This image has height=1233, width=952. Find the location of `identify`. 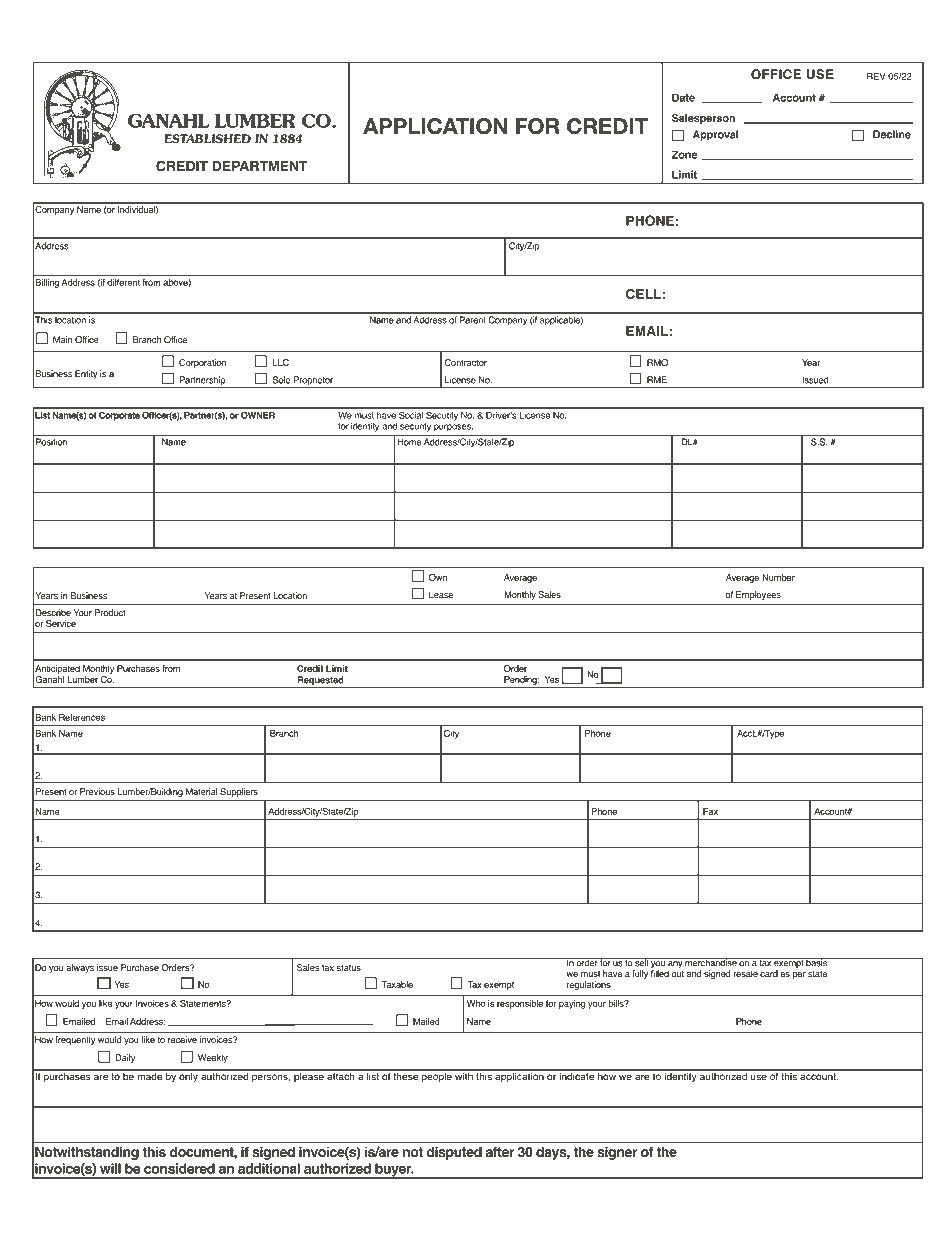

identify is located at coordinates (680, 1076).
